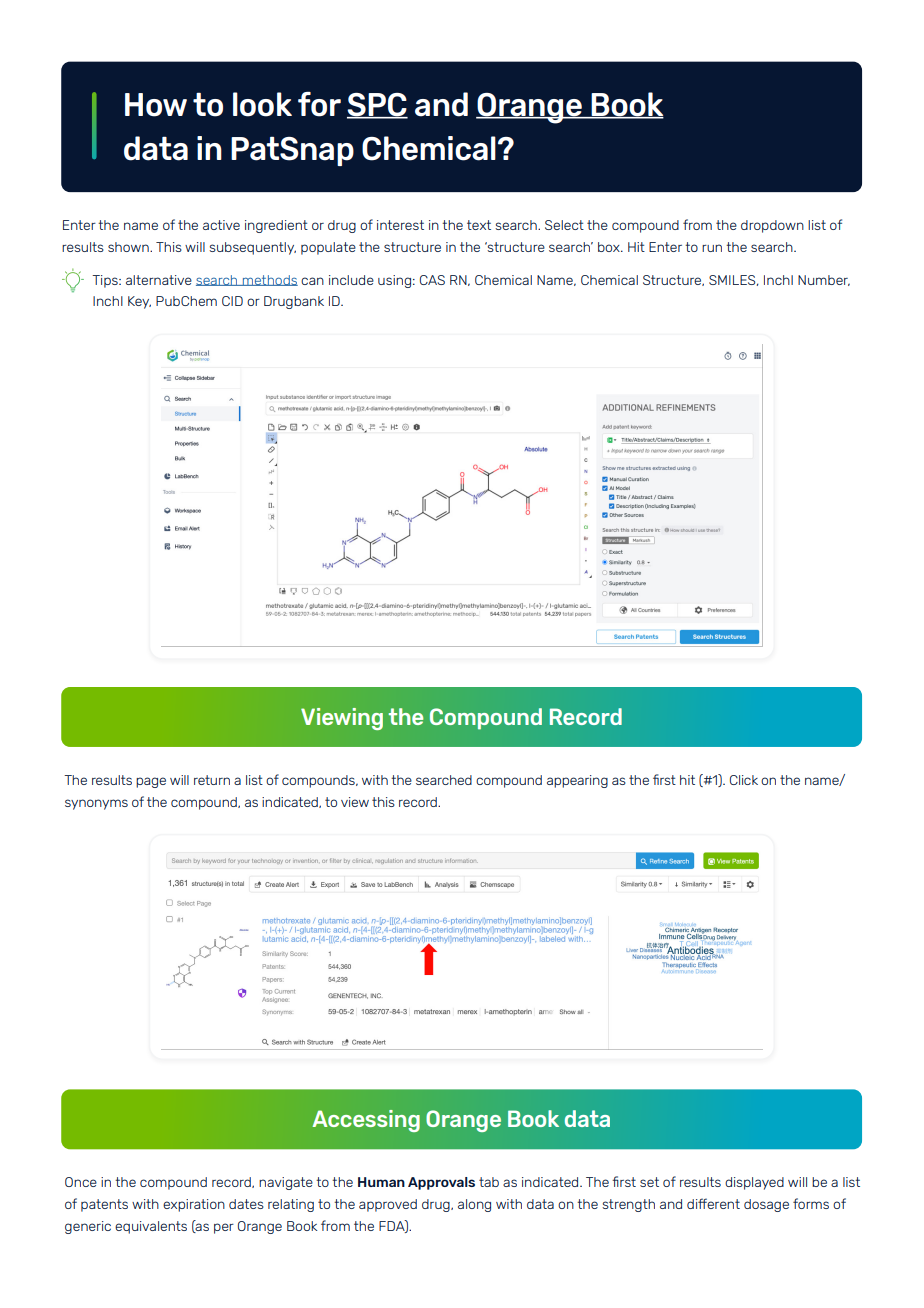  I want to click on synonyms, so click(96, 804).
